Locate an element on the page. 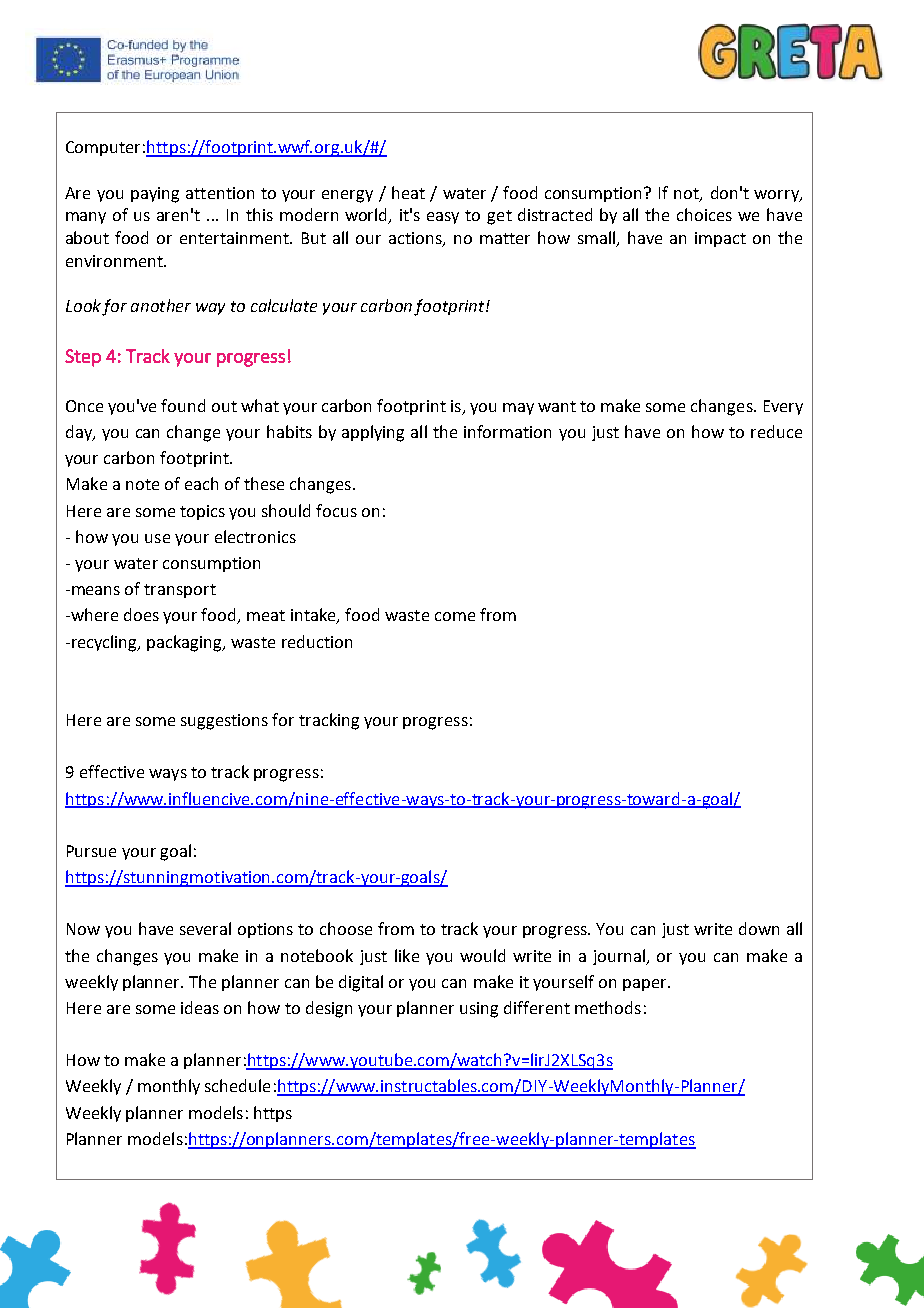 This image has width=924, height=1308. like is located at coordinates (407, 955).
